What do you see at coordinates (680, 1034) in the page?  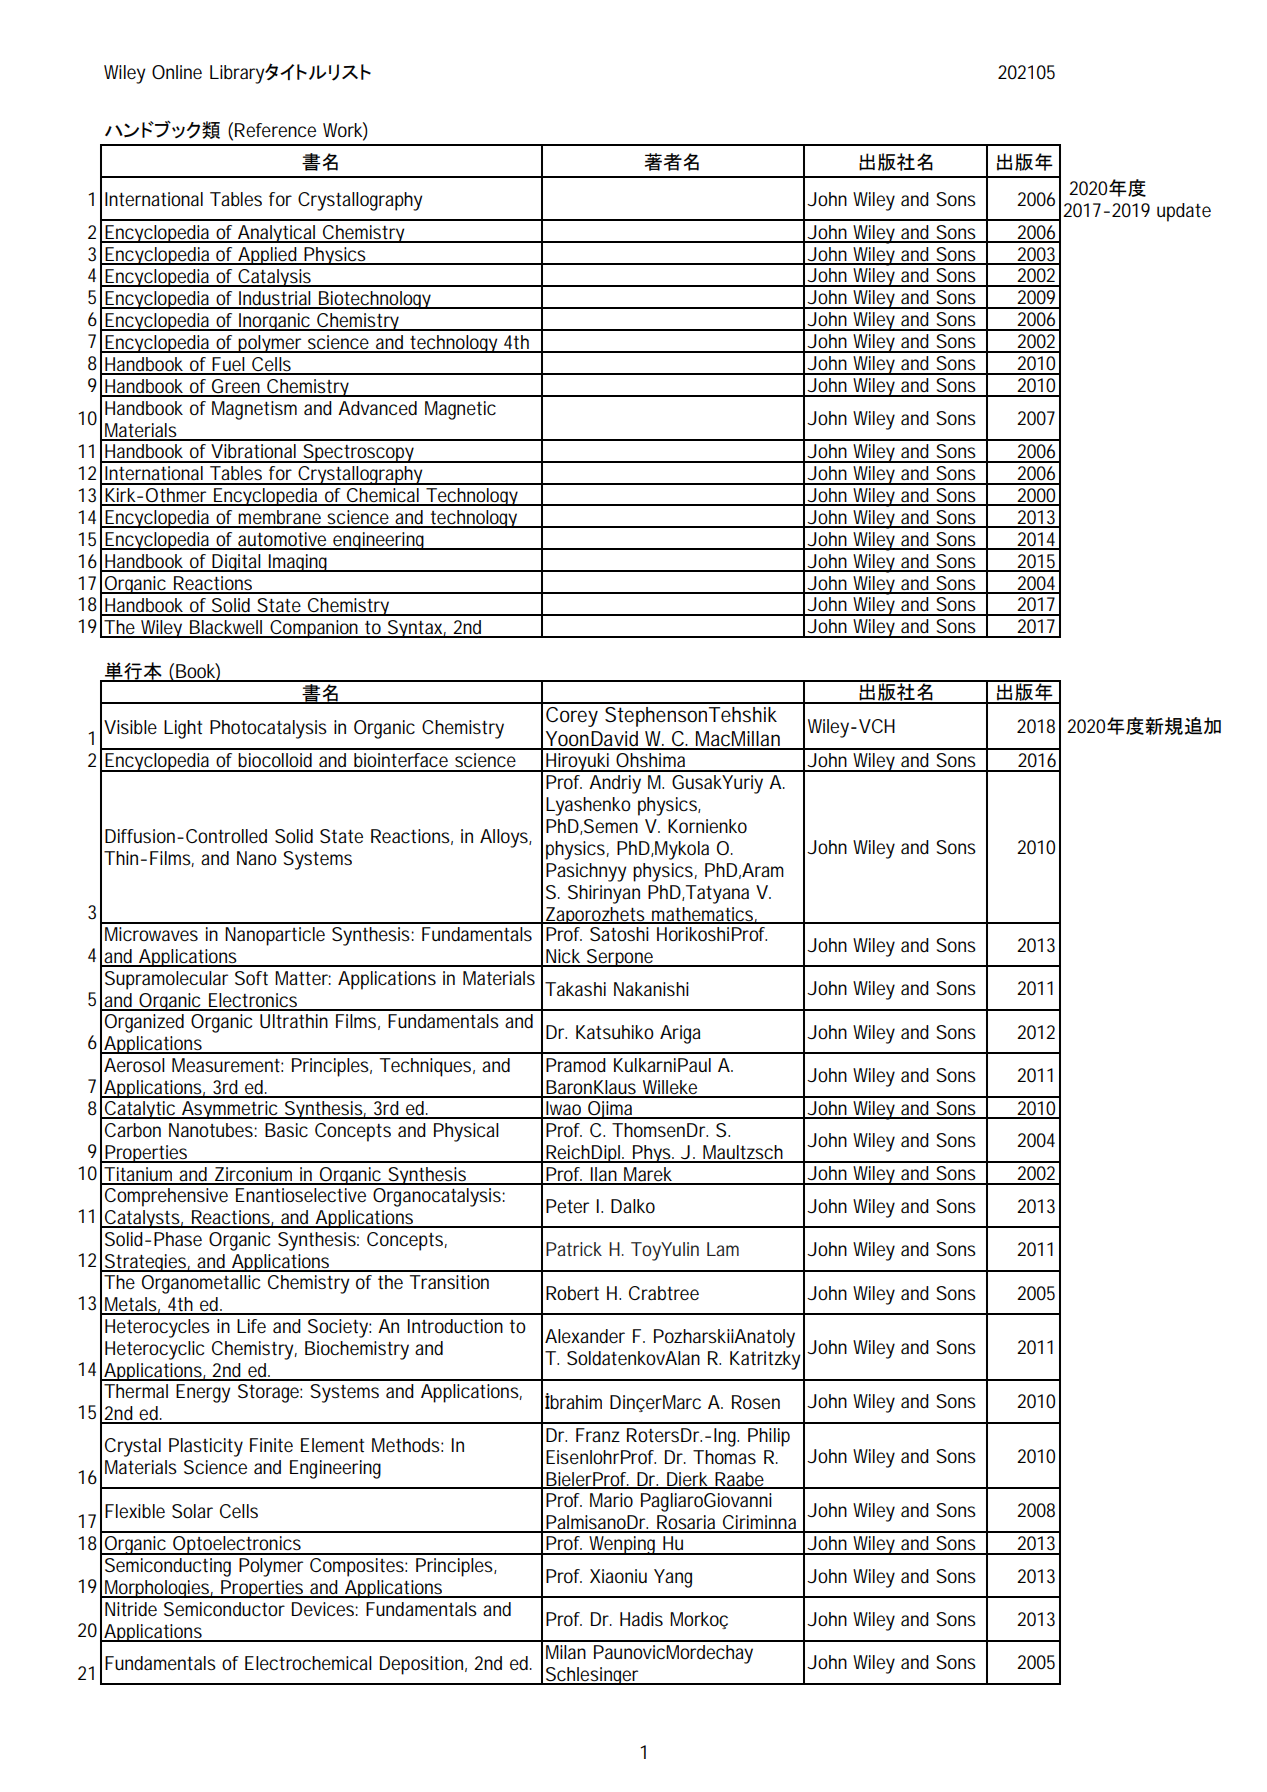 I see `Ariga` at bounding box center [680, 1034].
